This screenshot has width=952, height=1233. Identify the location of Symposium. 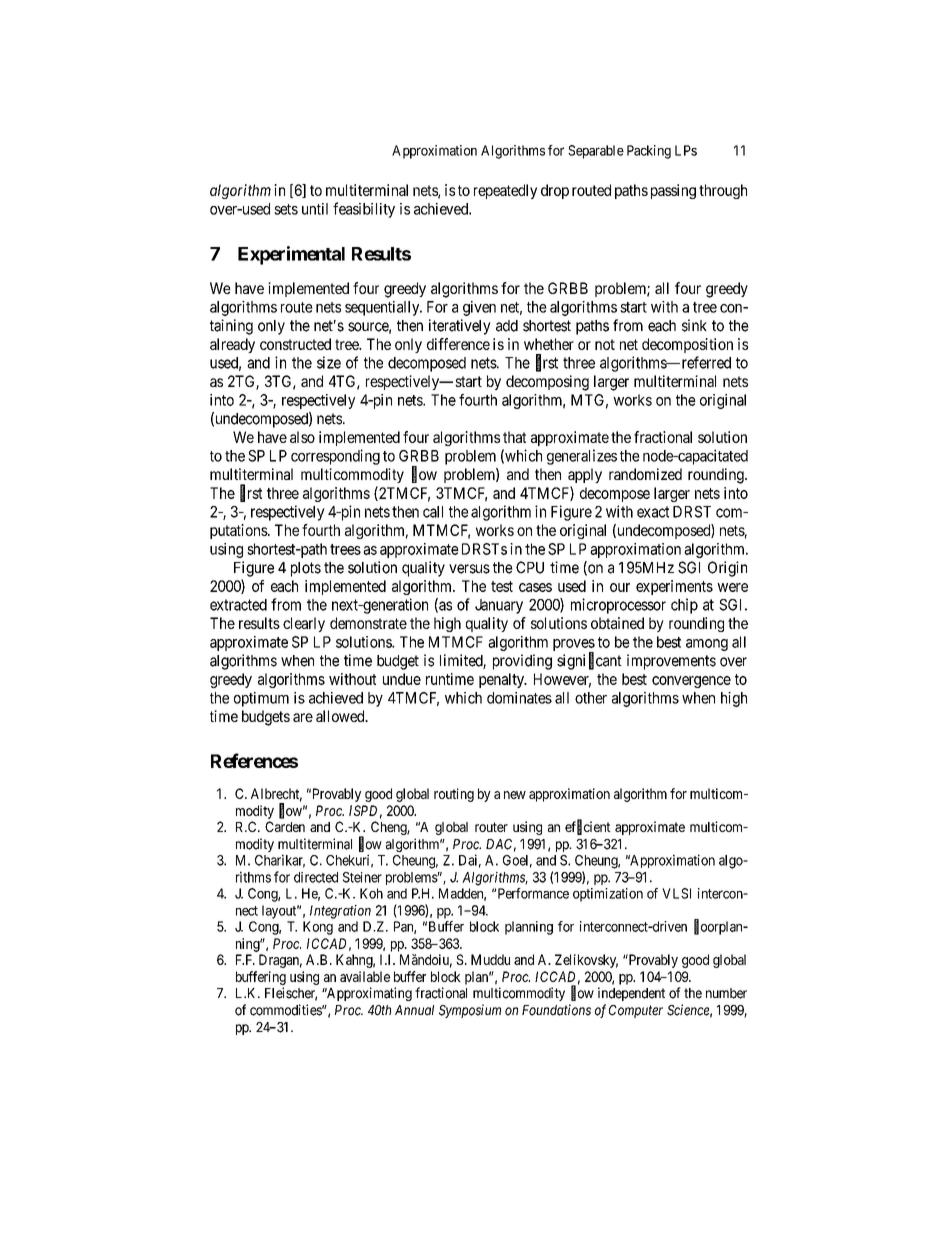
(470, 1011).
